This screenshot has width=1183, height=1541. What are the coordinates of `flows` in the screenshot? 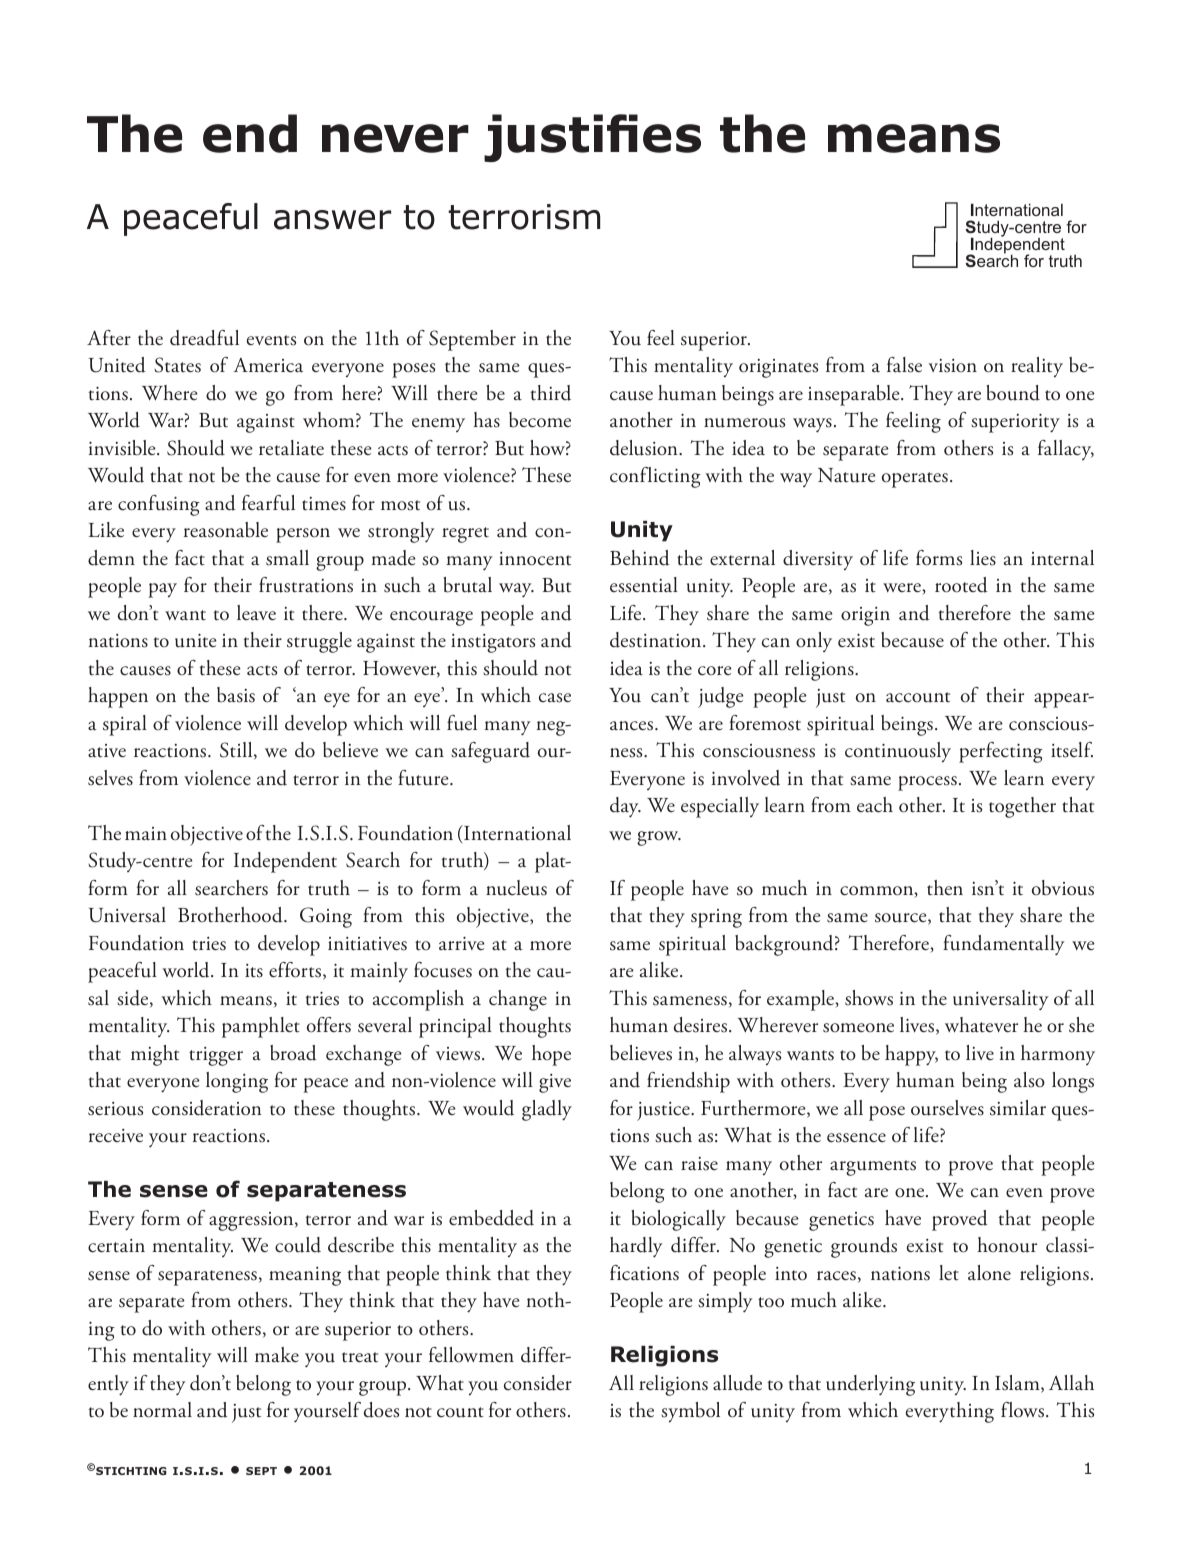 It's located at (1024, 1410).
